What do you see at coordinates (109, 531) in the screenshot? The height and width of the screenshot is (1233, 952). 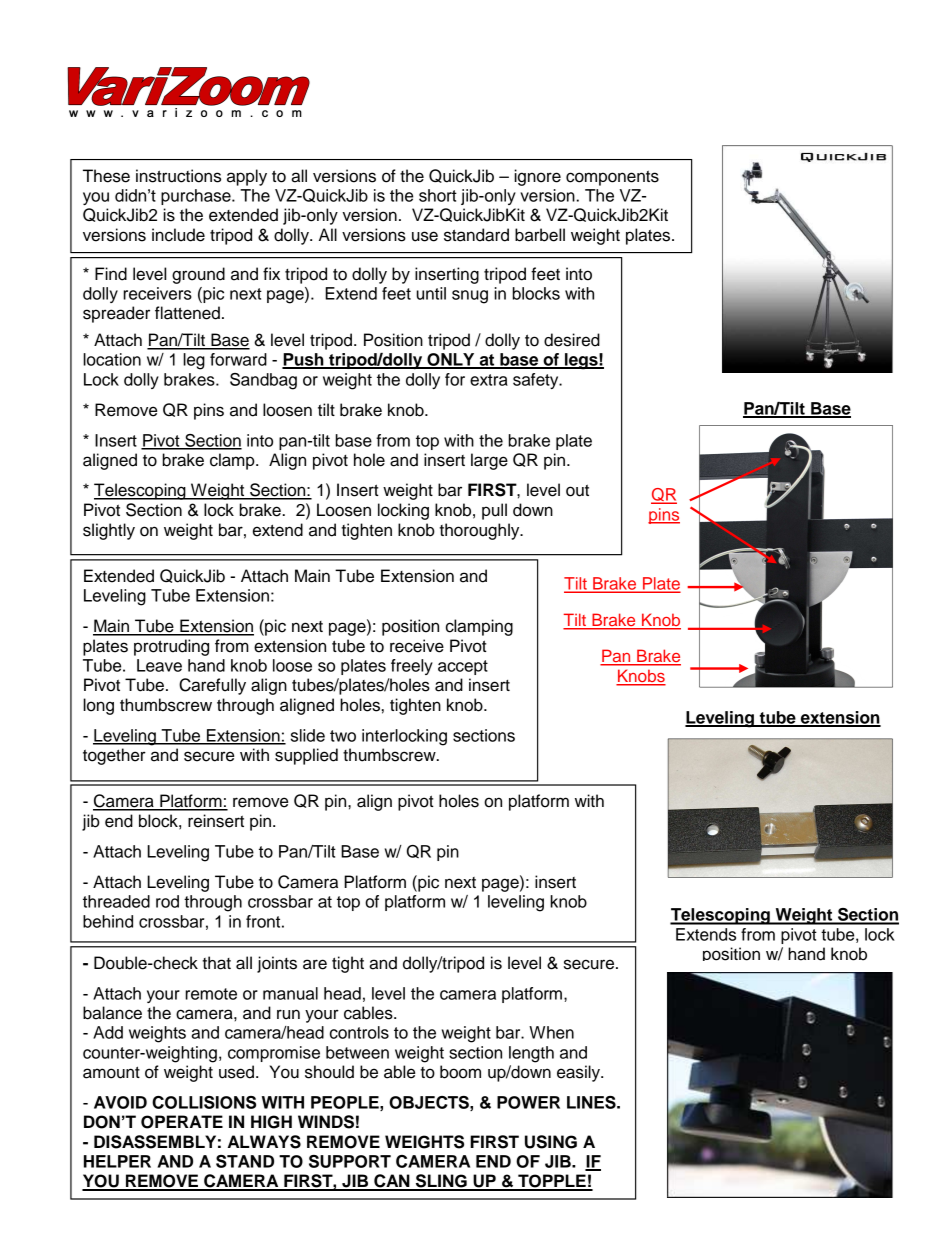 I see `slightly` at bounding box center [109, 531].
